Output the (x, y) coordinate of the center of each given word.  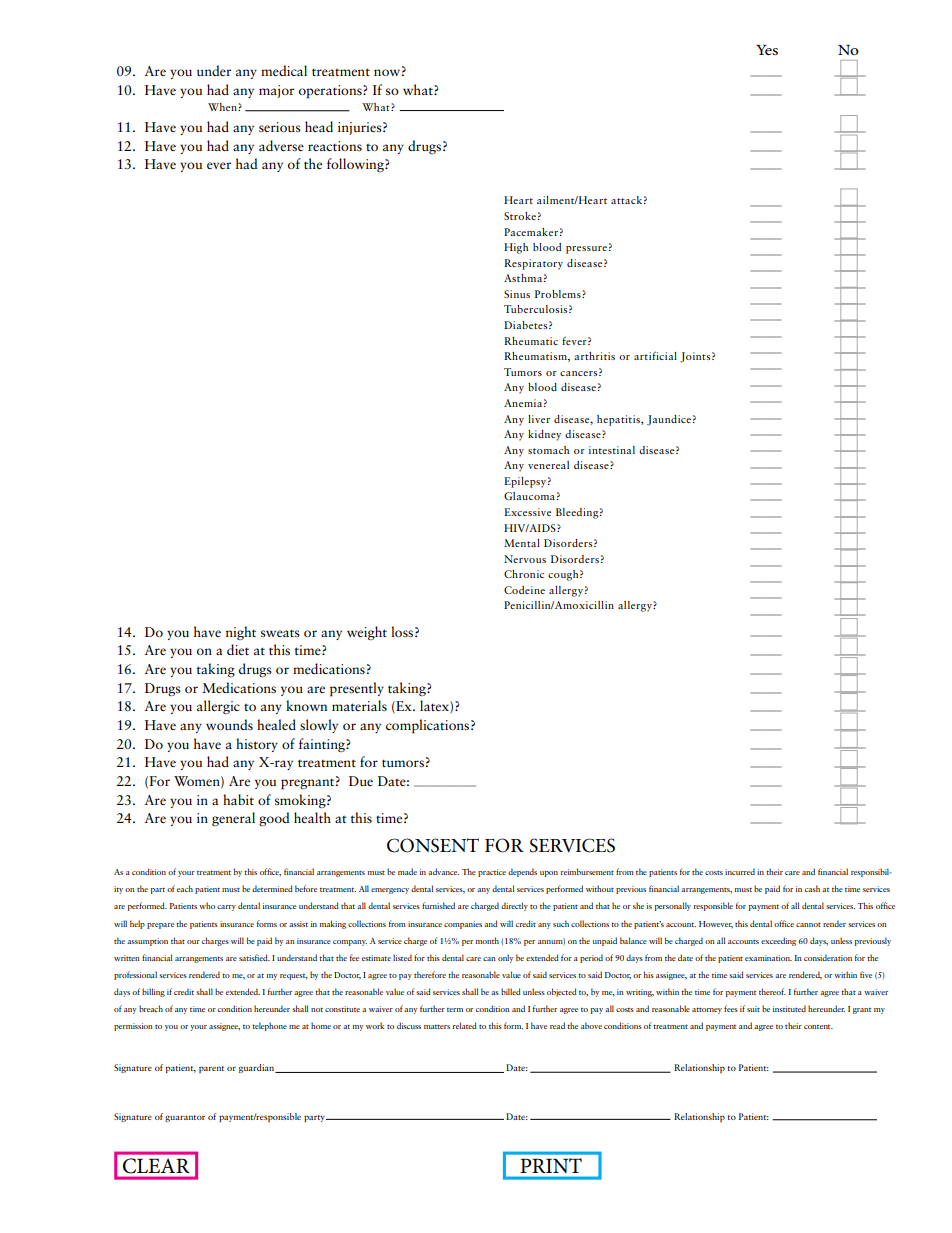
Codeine (524, 590)
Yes (767, 50)
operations (331, 92)
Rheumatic (531, 341)
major (276, 91)
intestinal (612, 450)
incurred (740, 871)
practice (492, 873)
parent (211, 1069)
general (233, 819)
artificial (655, 355)
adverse (281, 146)
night (241, 633)
